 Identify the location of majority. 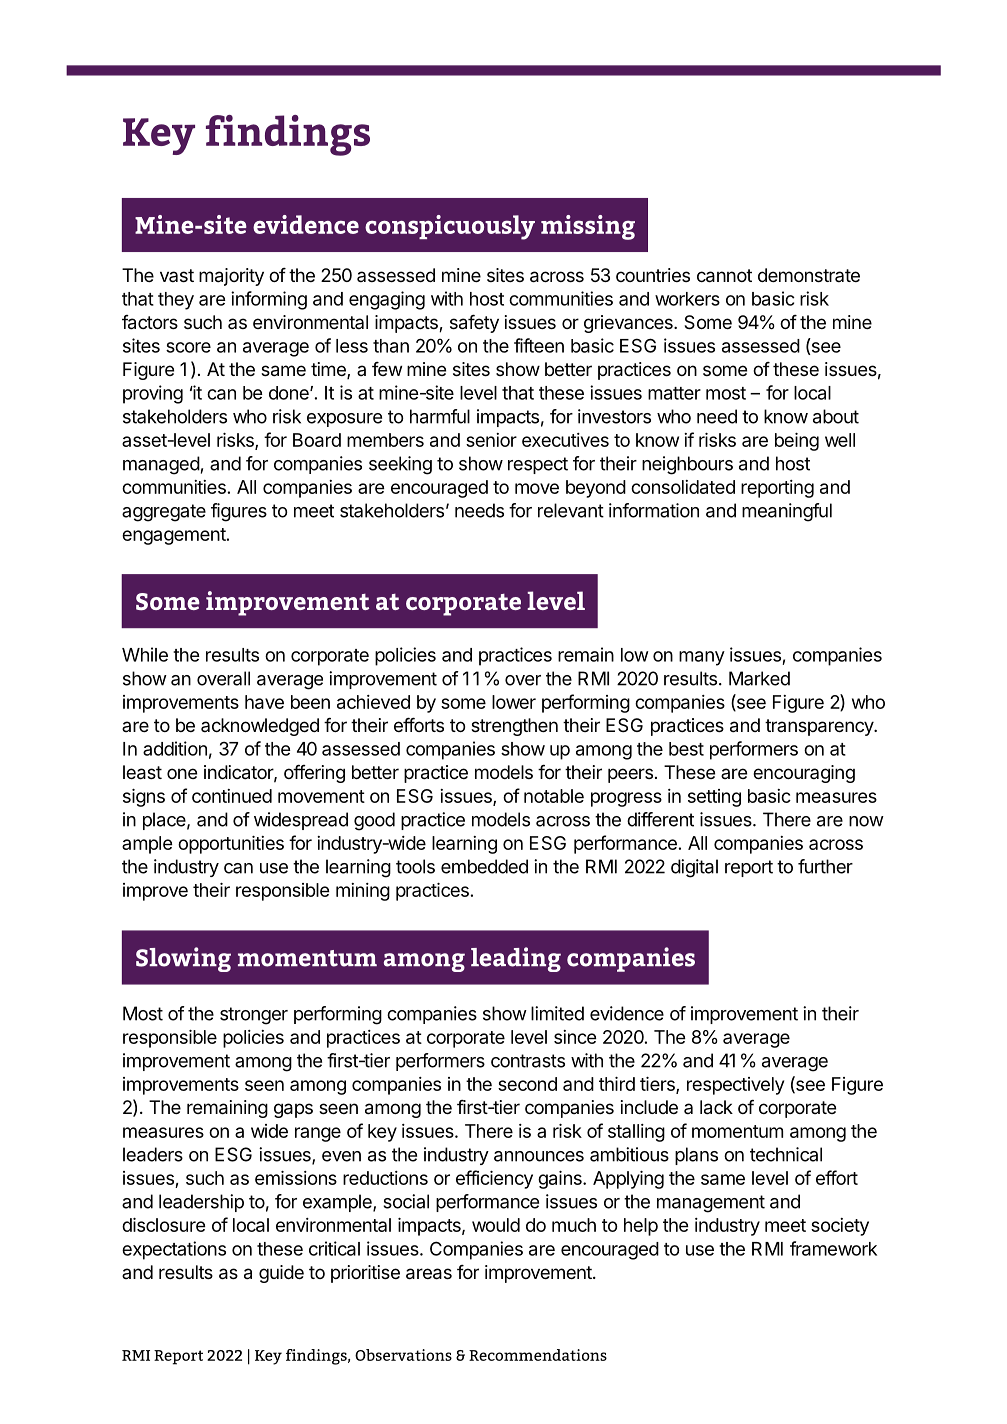
(231, 277).
